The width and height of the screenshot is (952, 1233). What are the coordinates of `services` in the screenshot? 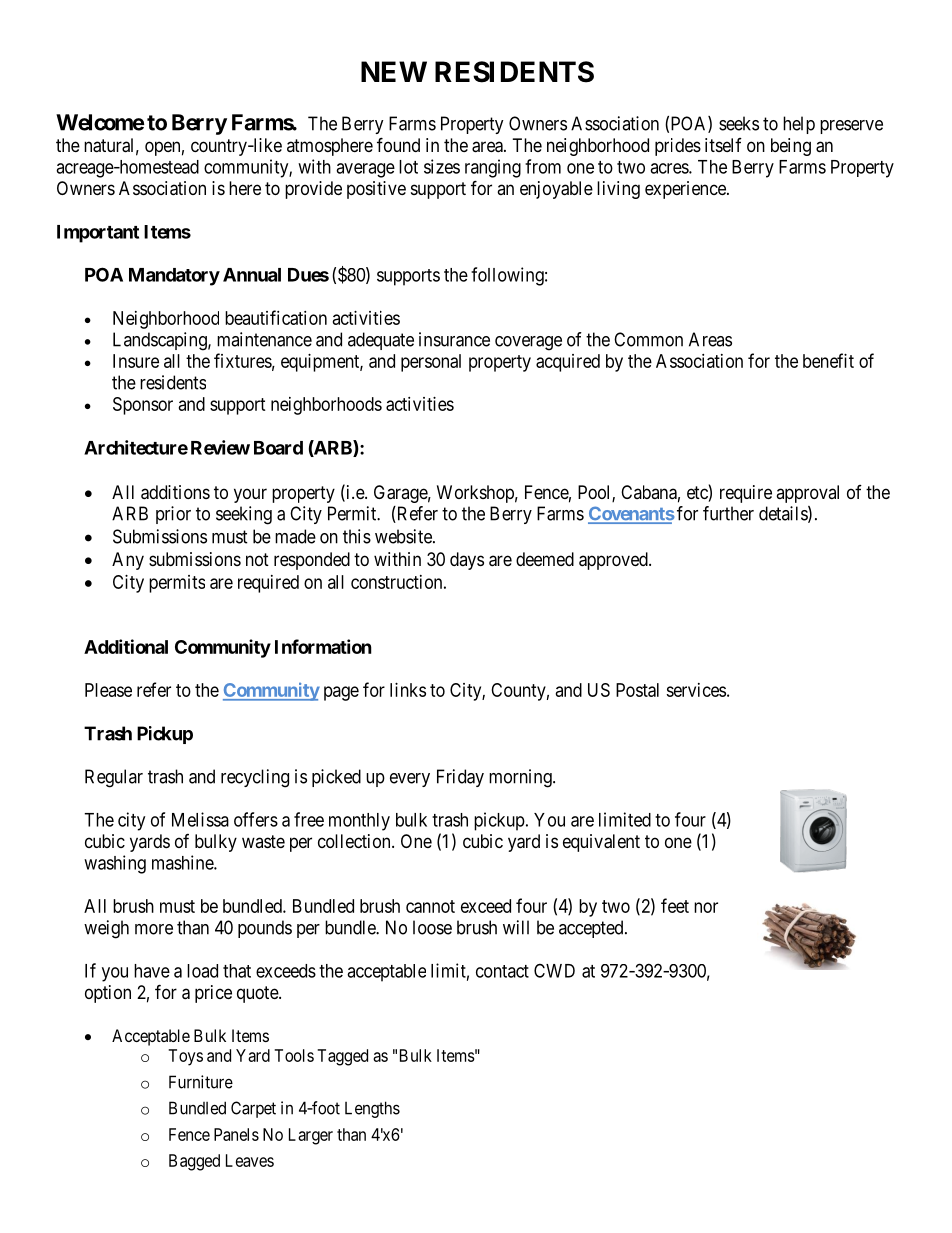 It's located at (696, 690).
